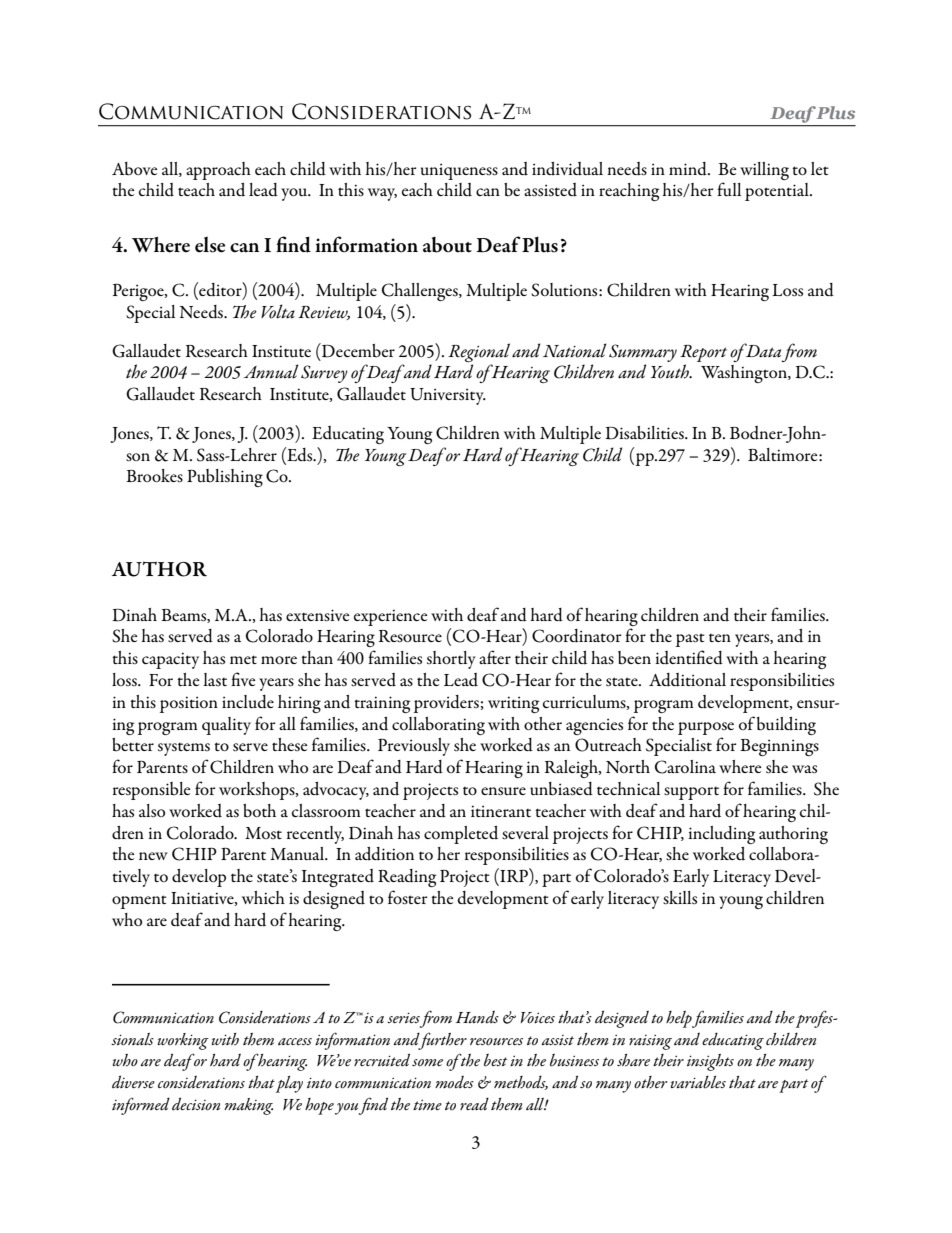  I want to click on past, so click(690, 640).
